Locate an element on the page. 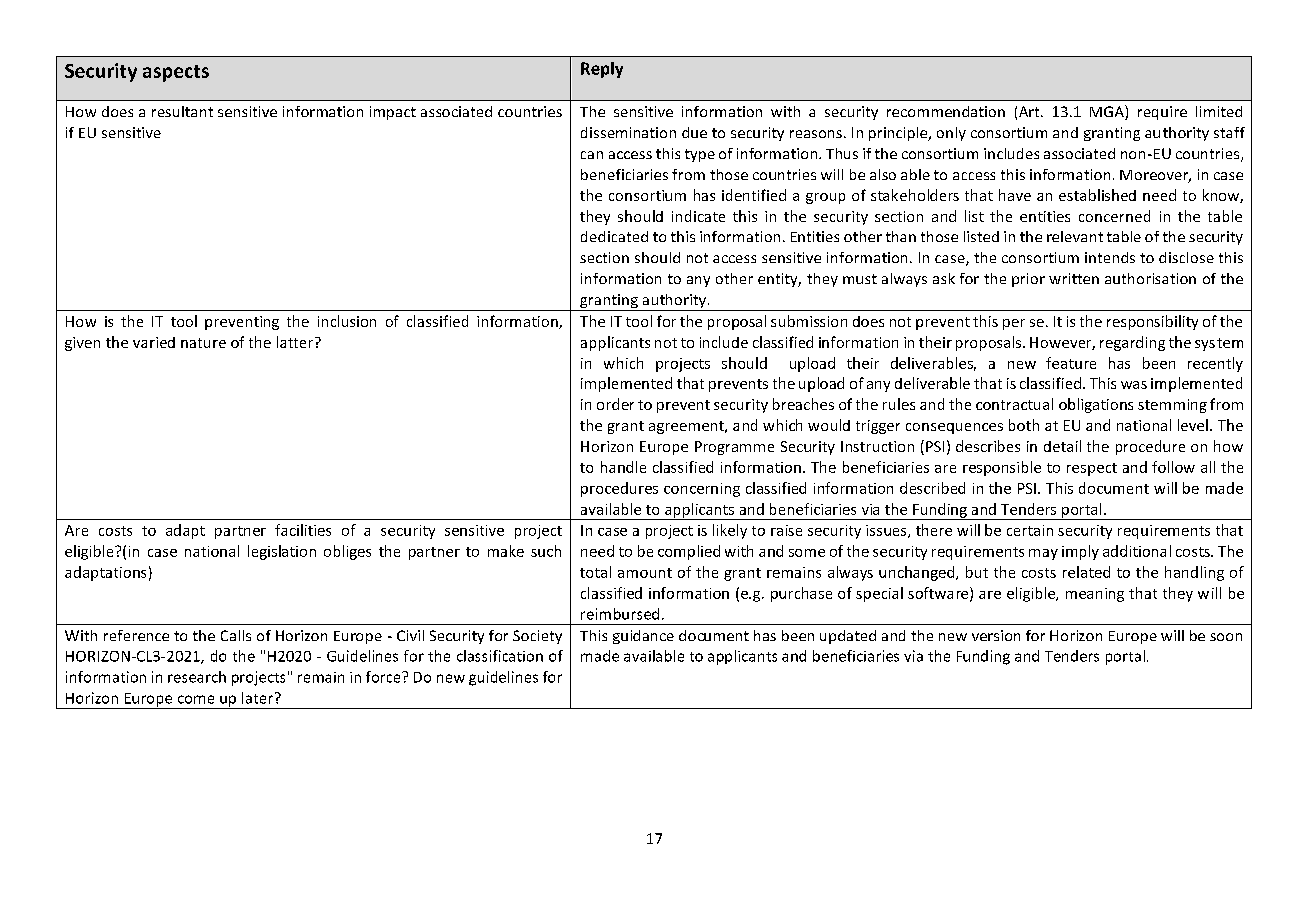 The width and height of the document is (1308, 924). facilities is located at coordinates (303, 530).
